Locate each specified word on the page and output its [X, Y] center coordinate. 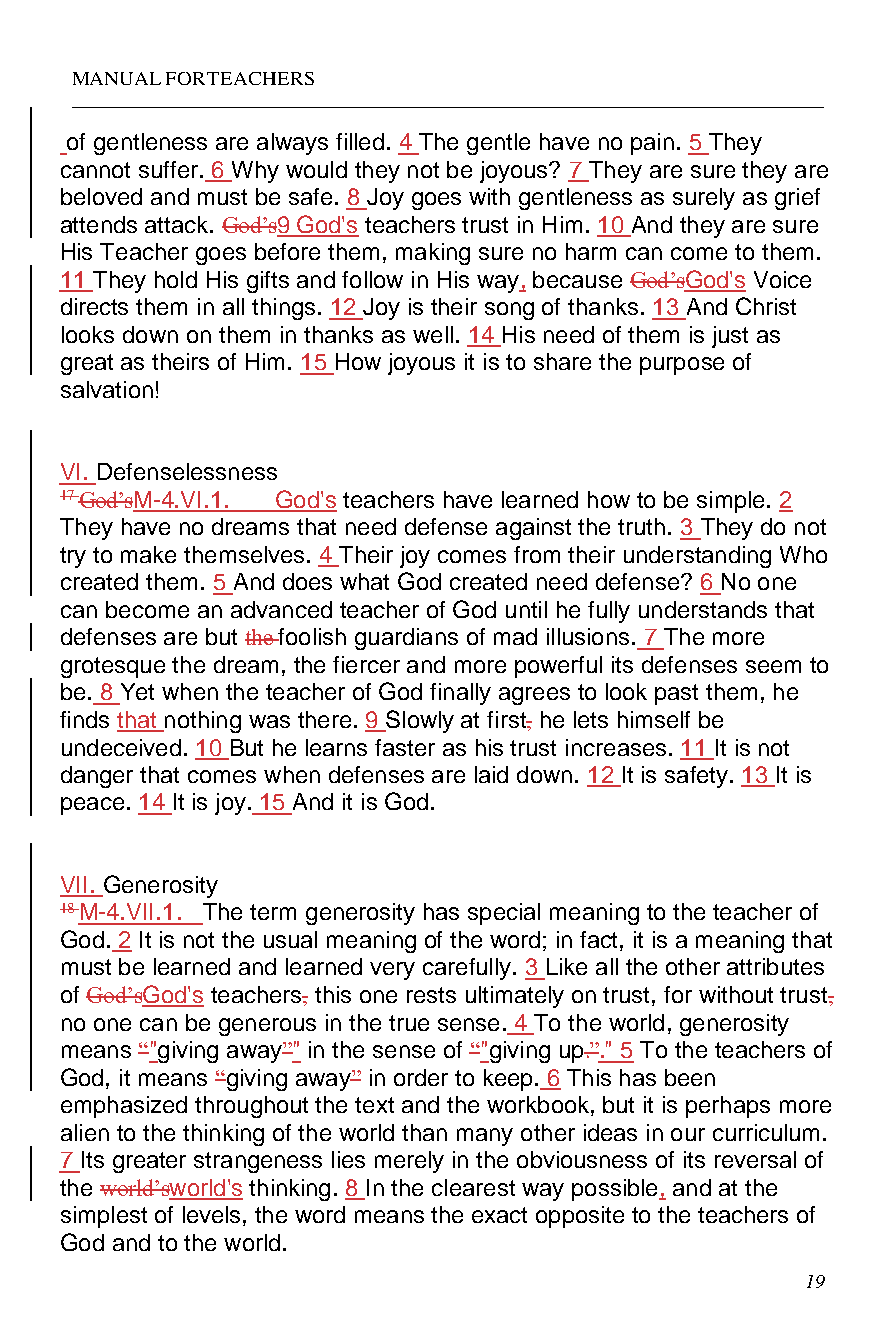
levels [211, 1214]
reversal [755, 1159]
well [433, 334]
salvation [107, 389]
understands [703, 609]
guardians [406, 639]
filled [360, 141]
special [504, 914]
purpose [682, 366]
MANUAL [117, 78]
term [273, 912]
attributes [775, 966]
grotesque [113, 667]
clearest [473, 1187]
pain [652, 144]
